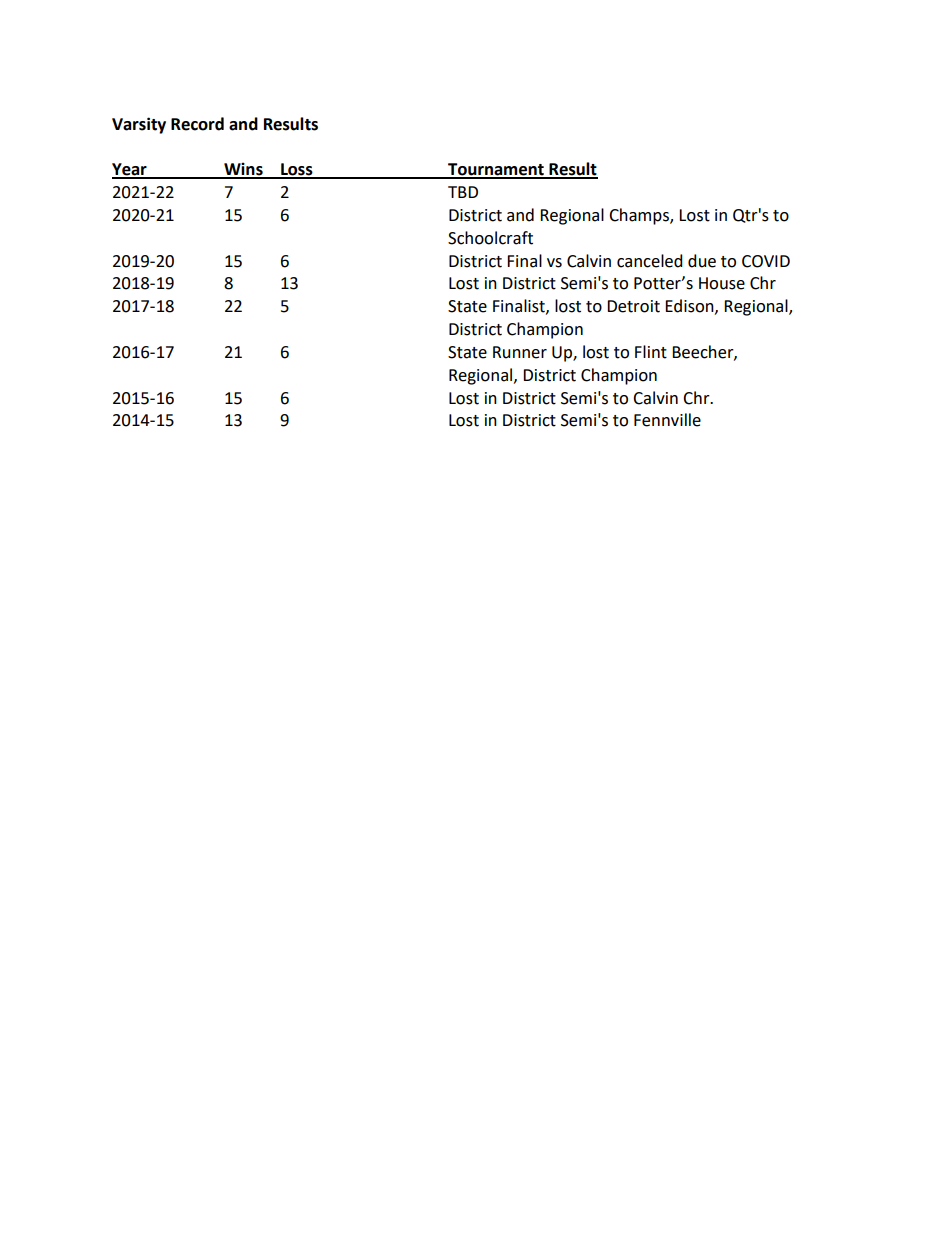 The image size is (952, 1233). What do you see at coordinates (463, 192) in the document?
I see `TBD` at bounding box center [463, 192].
